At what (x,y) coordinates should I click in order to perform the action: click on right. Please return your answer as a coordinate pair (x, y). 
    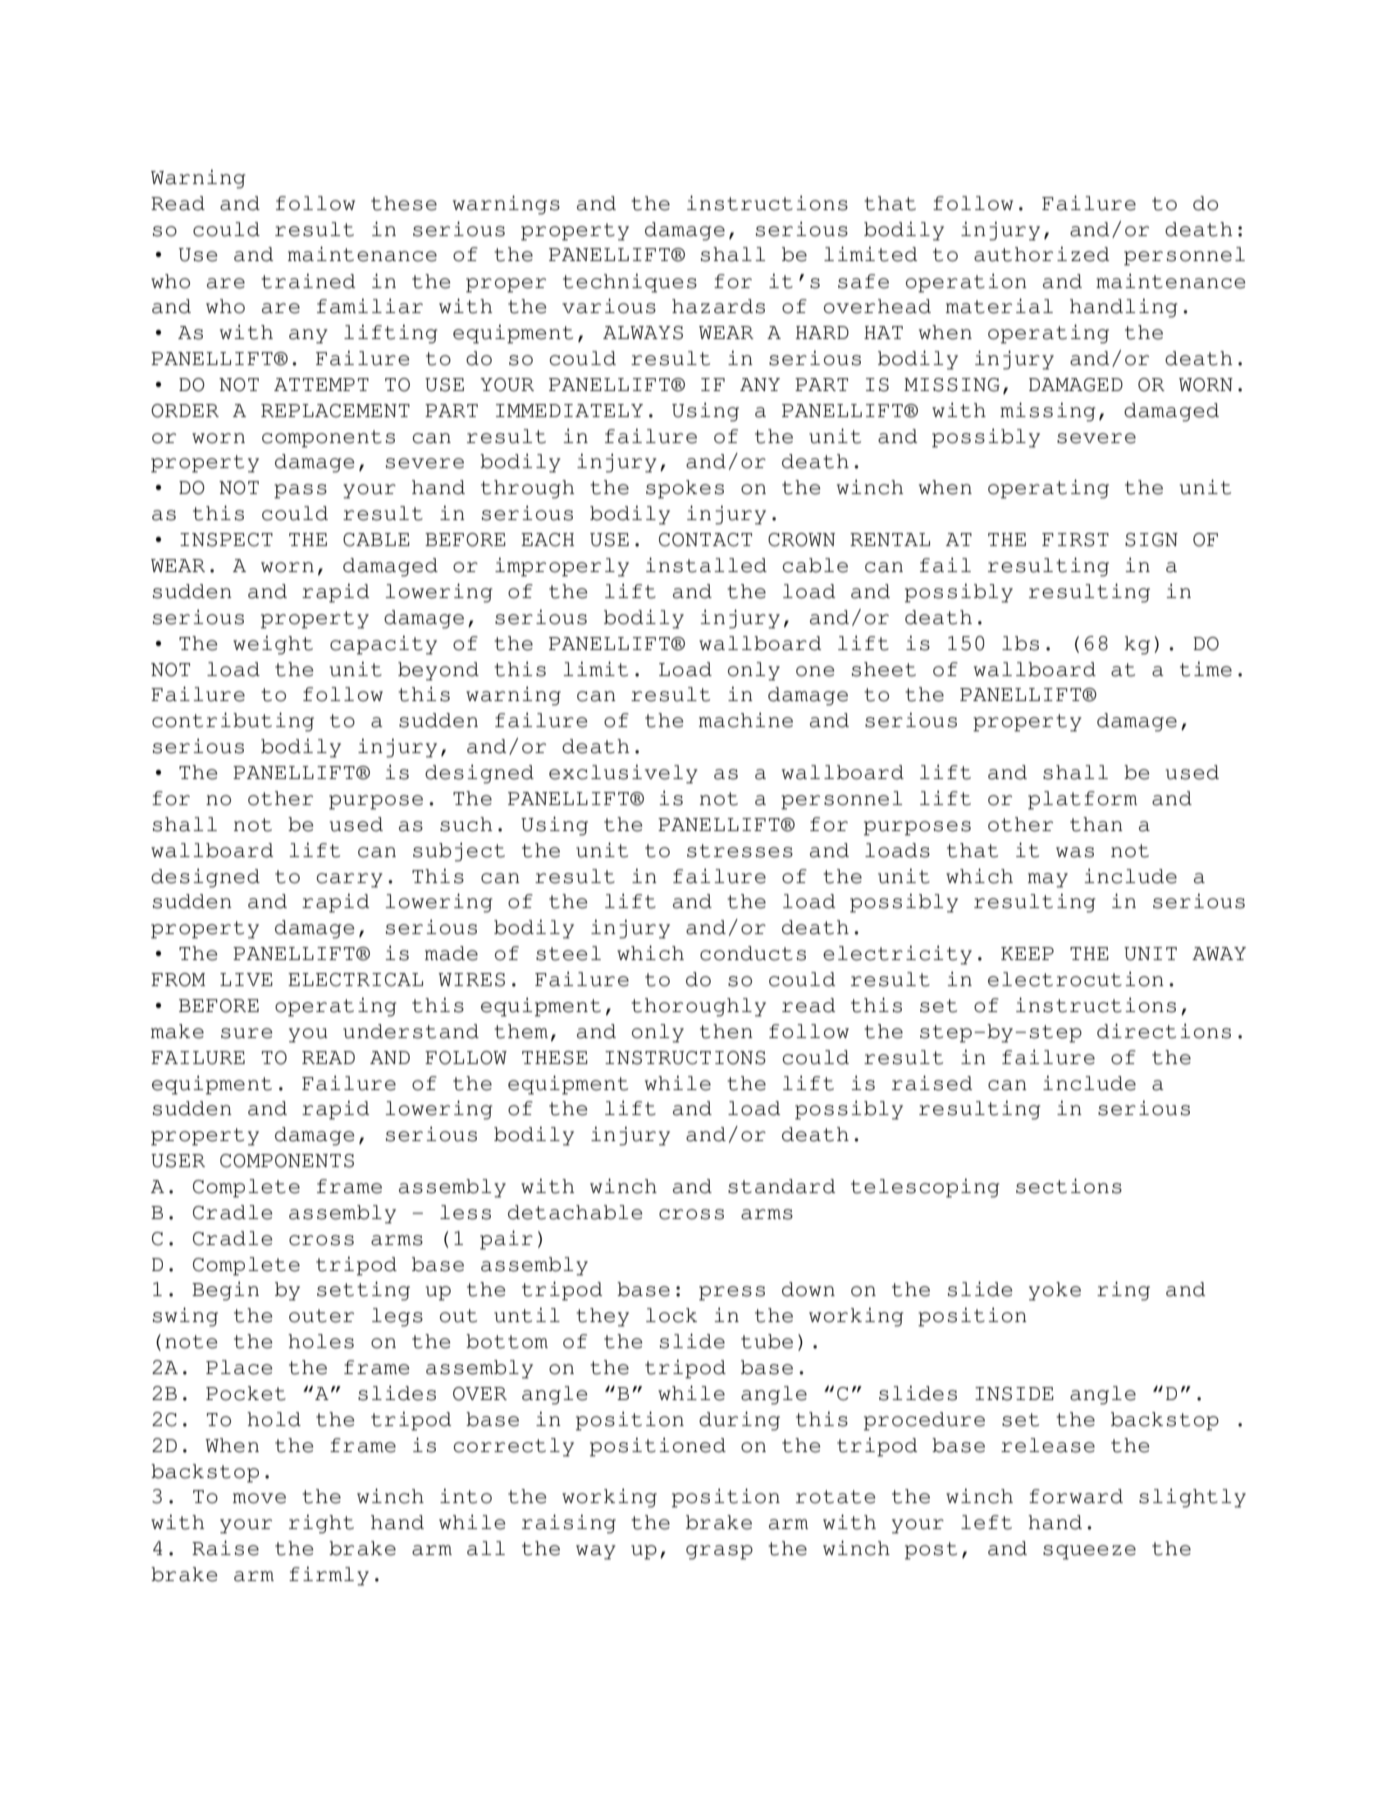
    Looking at the image, I should click on (321, 1524).
